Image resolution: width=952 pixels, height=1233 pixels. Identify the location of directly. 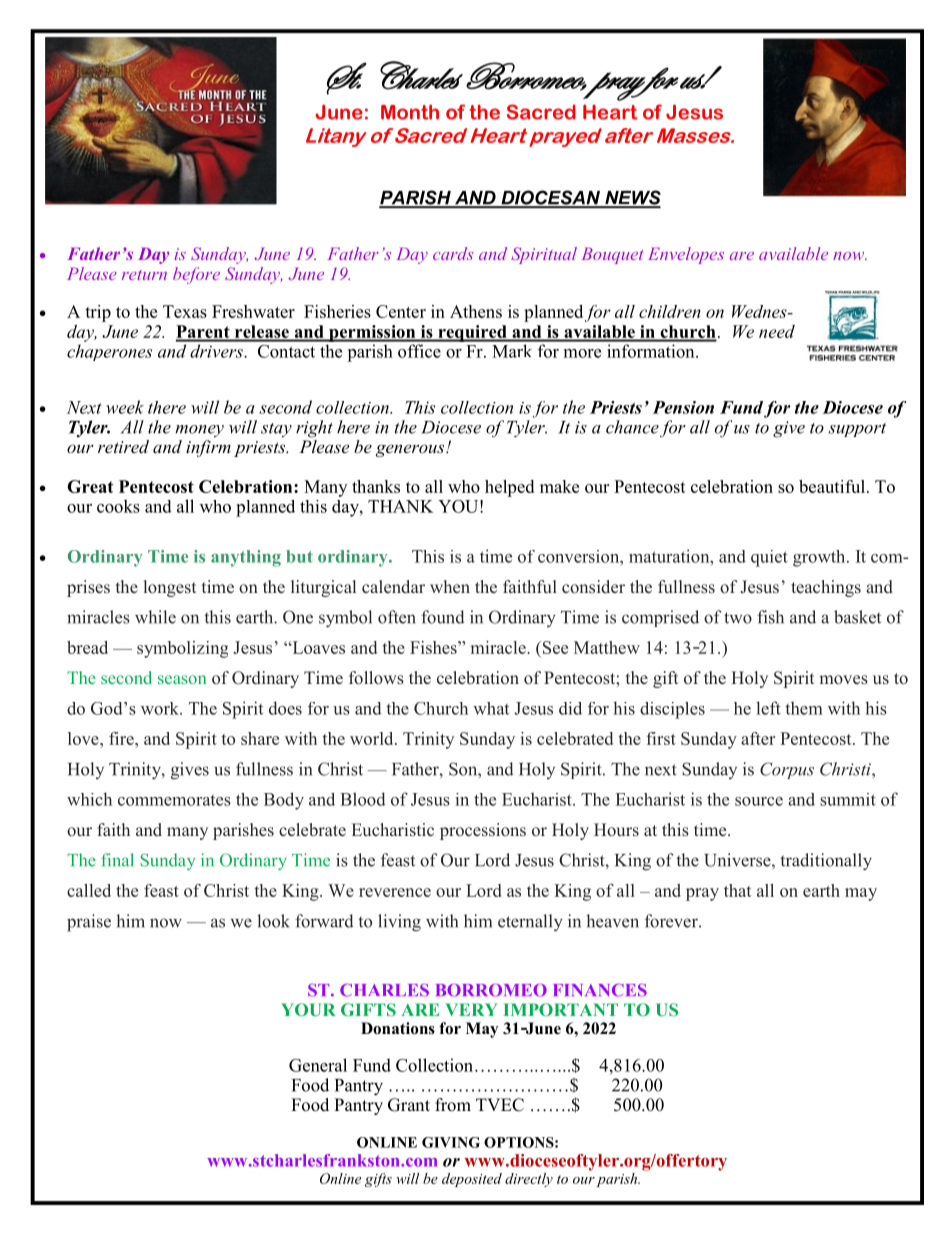
(529, 1180).
